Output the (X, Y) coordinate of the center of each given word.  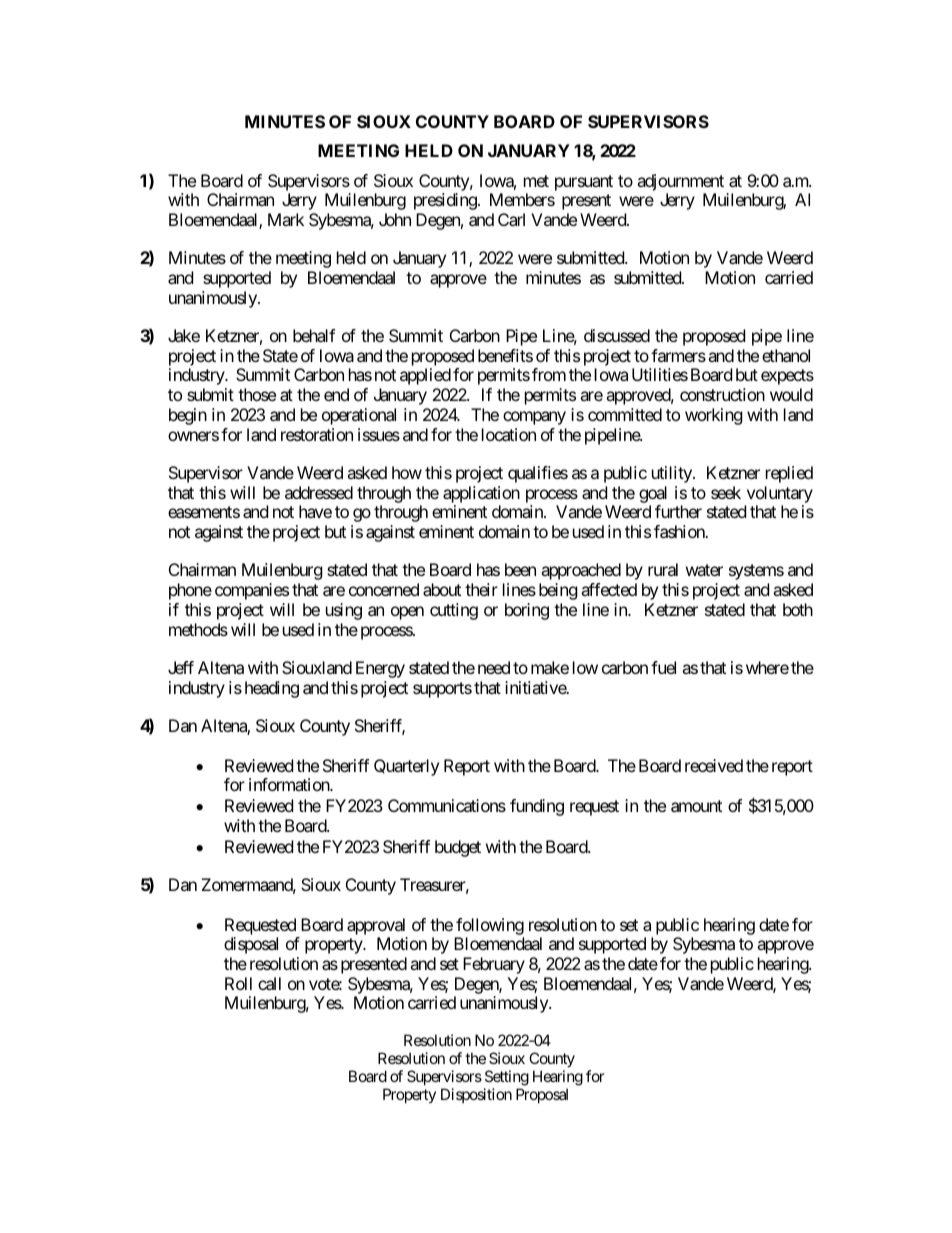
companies (252, 591)
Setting (506, 1079)
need (494, 667)
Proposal (542, 1095)
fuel (663, 667)
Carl (511, 219)
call (269, 983)
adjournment (680, 182)
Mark (286, 219)
